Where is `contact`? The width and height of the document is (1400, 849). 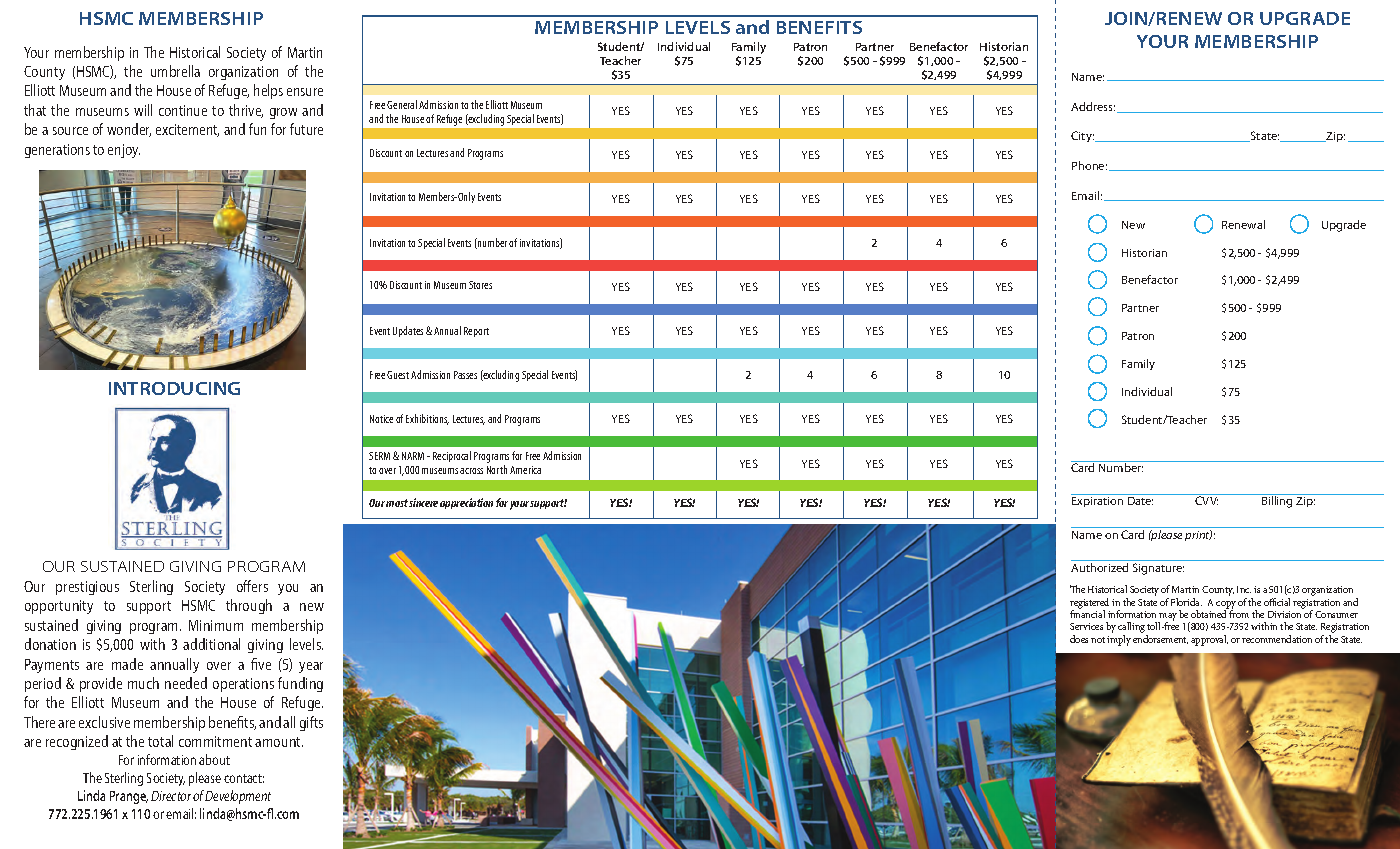 contact is located at coordinates (244, 778).
